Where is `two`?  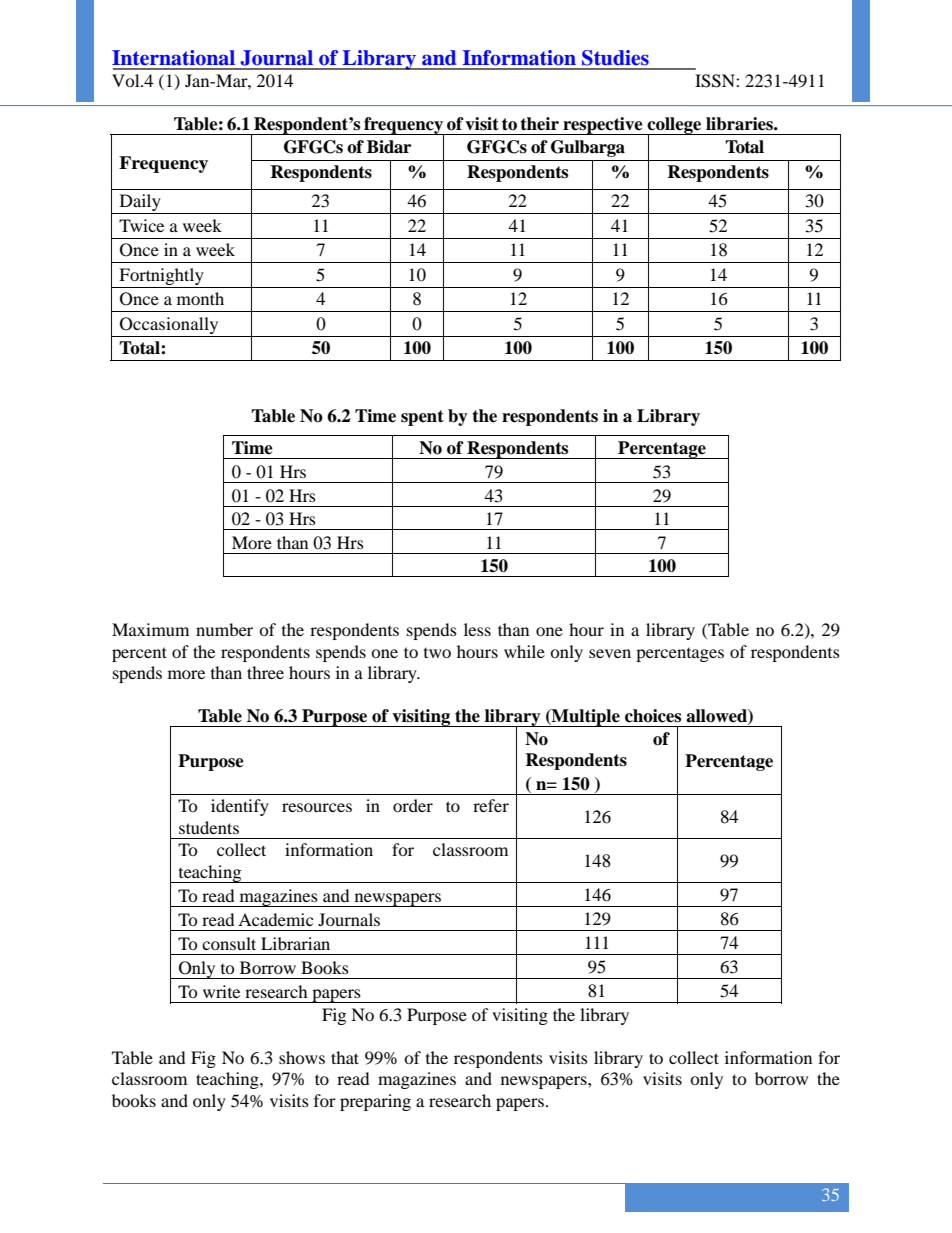 two is located at coordinates (437, 652).
